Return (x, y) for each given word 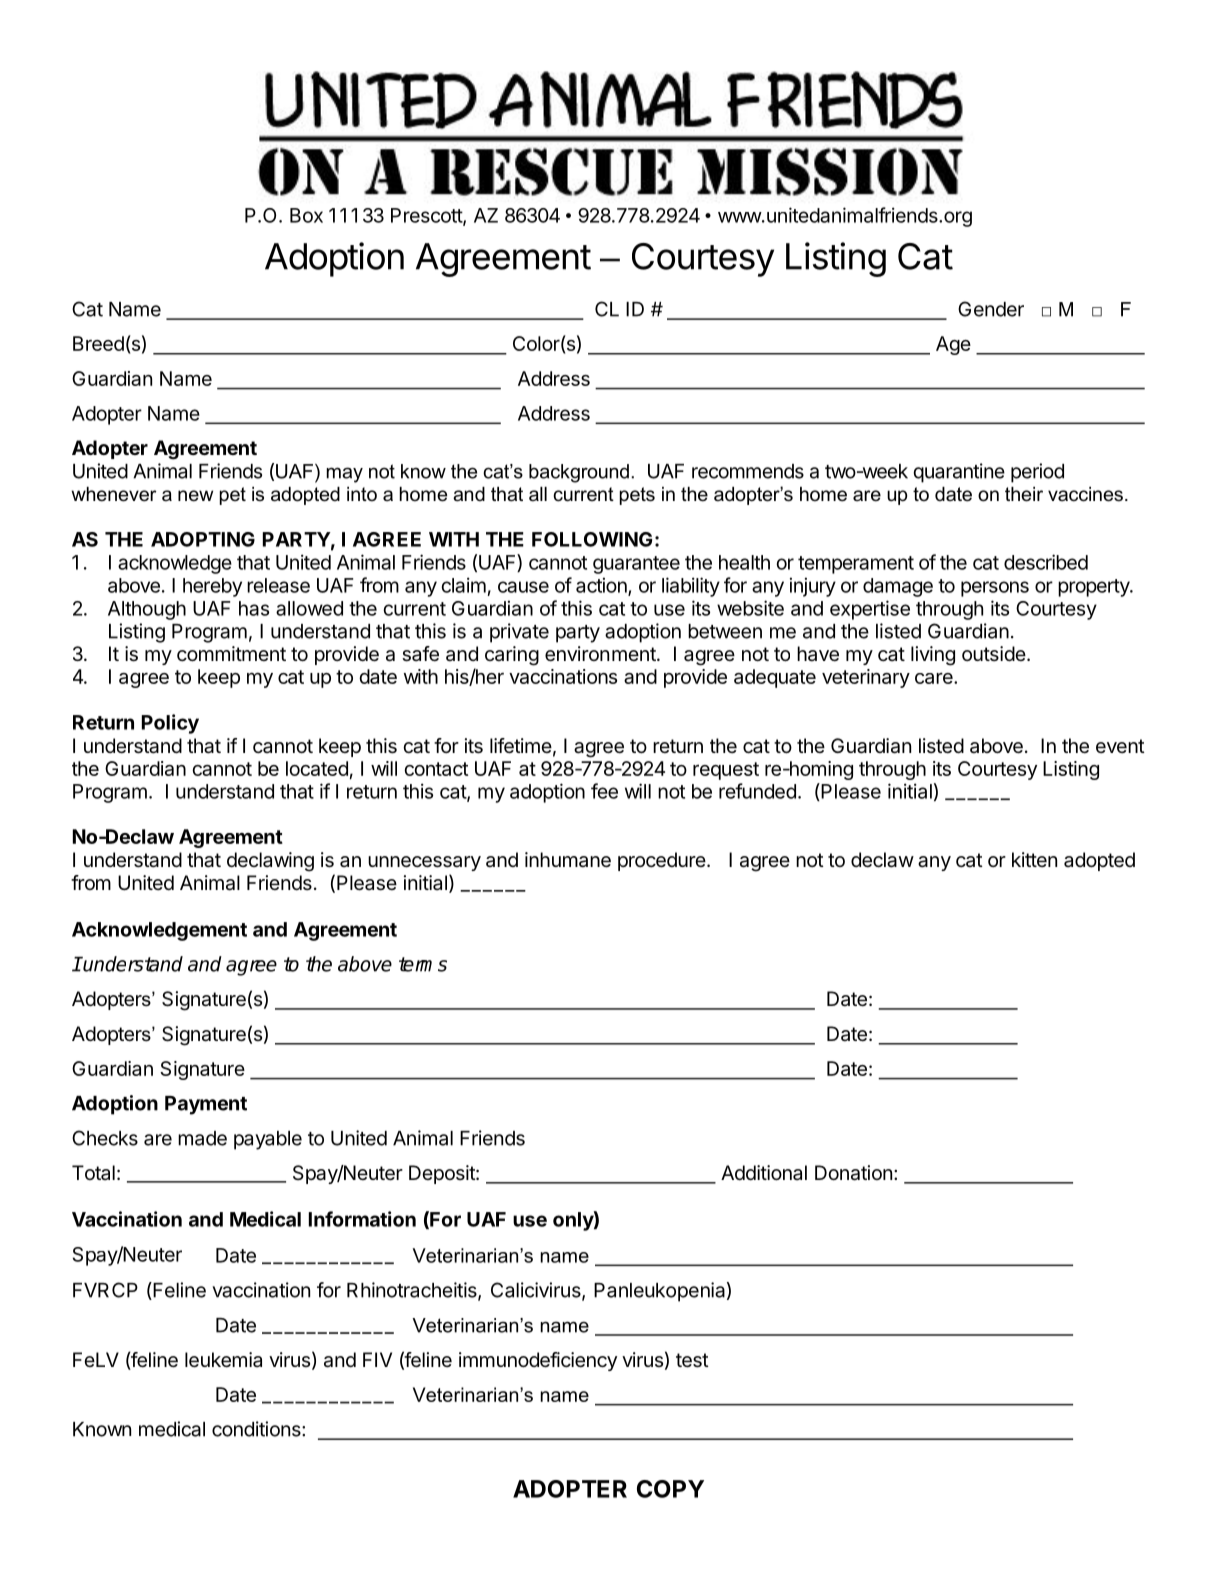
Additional (764, 1172)
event (1120, 746)
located (317, 768)
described (1046, 562)
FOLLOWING (592, 539)
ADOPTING (203, 539)
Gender (991, 309)
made (202, 1138)
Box (306, 215)
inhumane (568, 860)
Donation (853, 1173)
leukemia (223, 1360)
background (579, 473)
